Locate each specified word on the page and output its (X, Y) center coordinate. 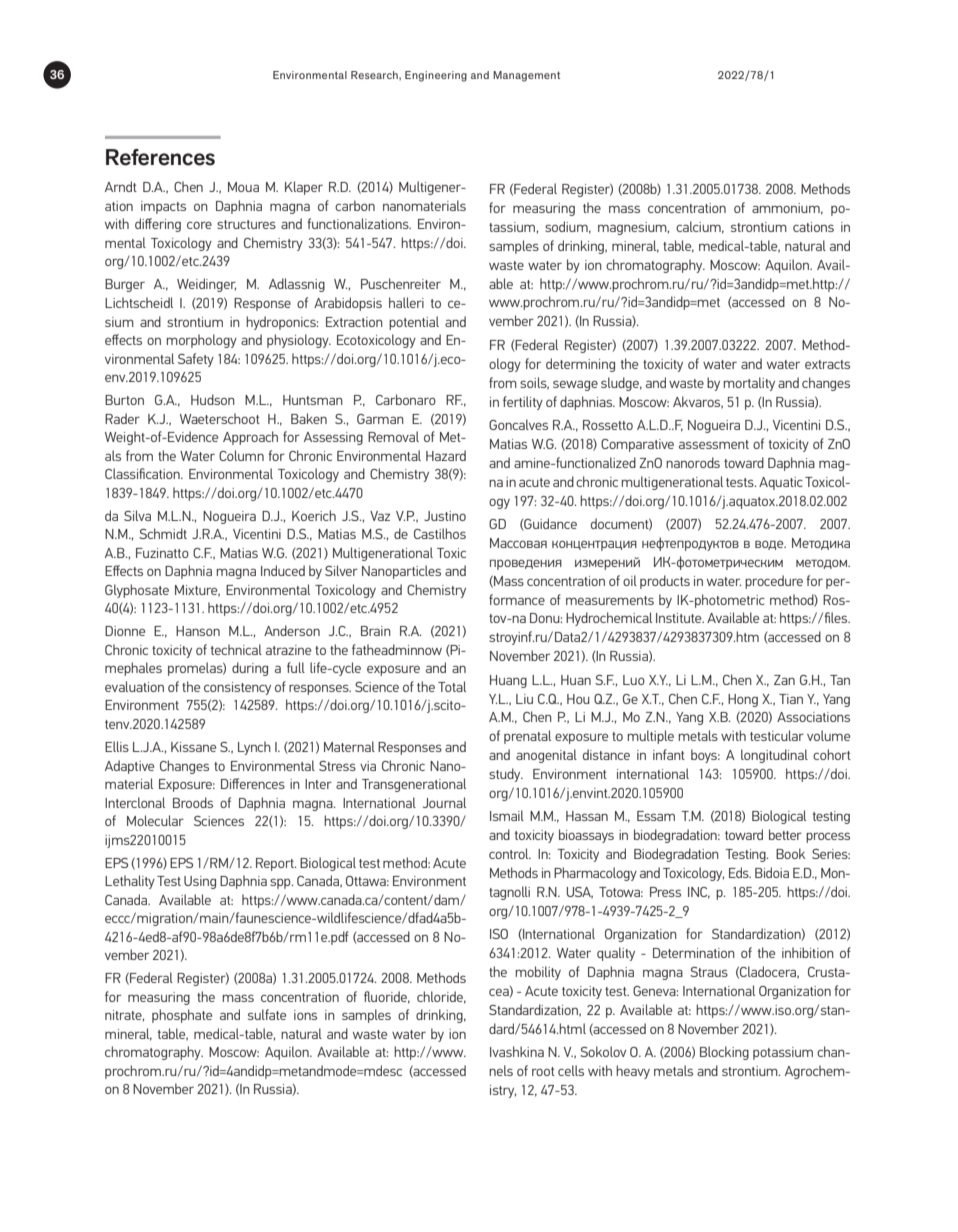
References (160, 157)
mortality (749, 384)
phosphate (182, 1016)
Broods (193, 802)
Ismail (507, 815)
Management (526, 76)
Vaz (380, 516)
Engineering (436, 76)
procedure (774, 582)
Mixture (197, 591)
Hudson (213, 399)
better (785, 834)
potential (414, 323)
